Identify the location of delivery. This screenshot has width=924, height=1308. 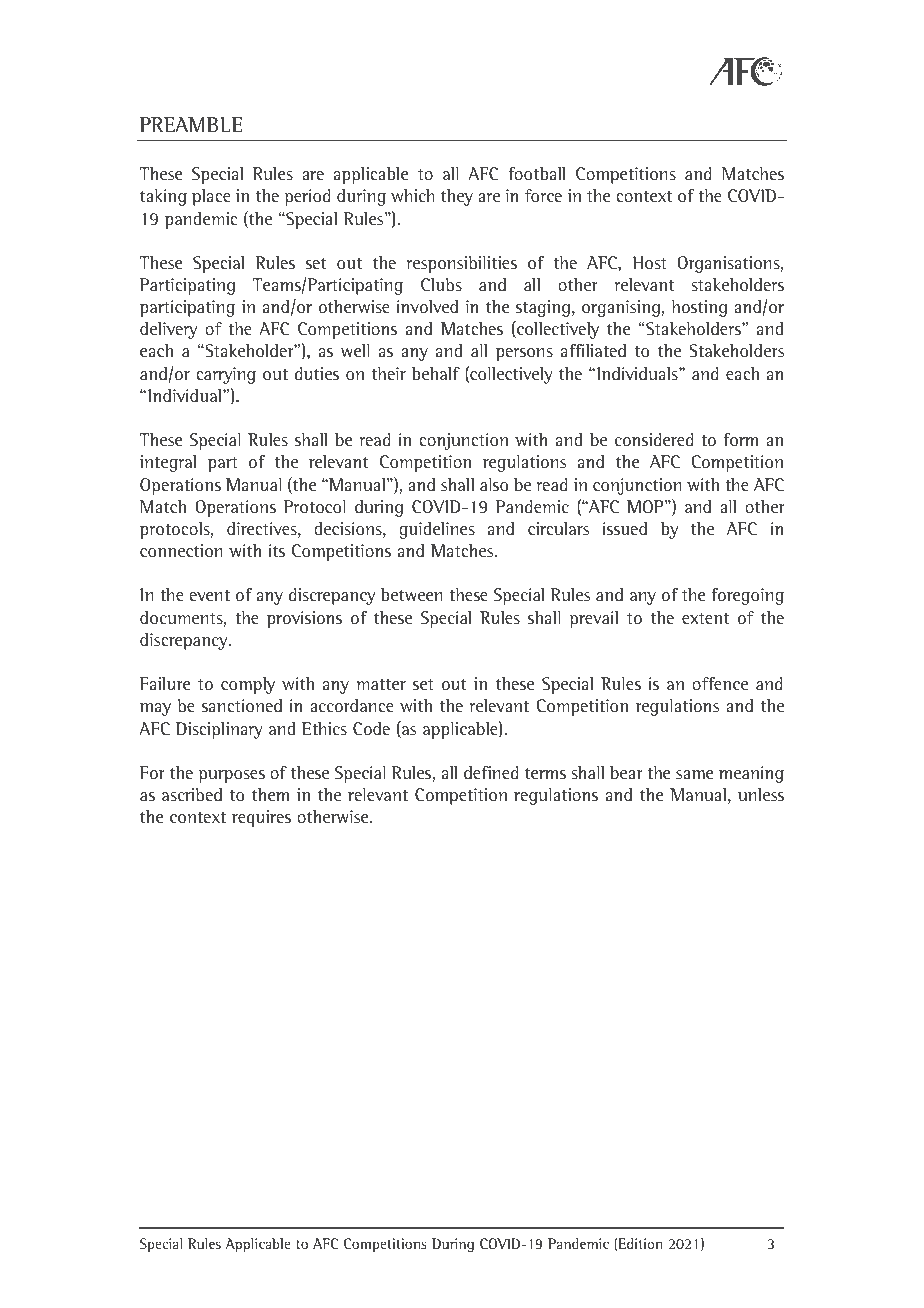
(168, 330).
